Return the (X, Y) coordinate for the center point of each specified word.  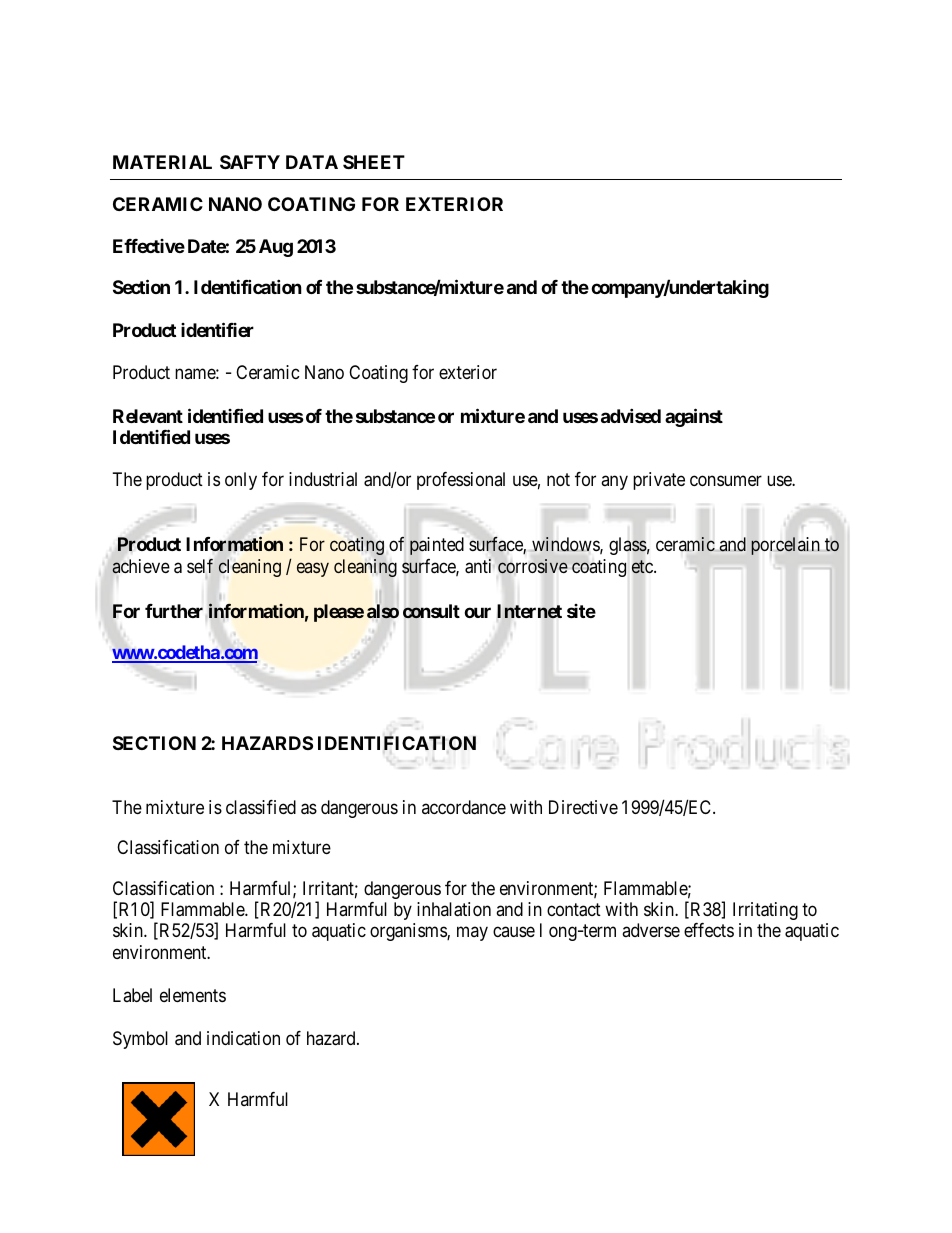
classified (261, 807)
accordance (464, 807)
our (477, 613)
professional (461, 481)
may (472, 934)
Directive (583, 807)
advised (631, 415)
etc (643, 567)
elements (193, 995)
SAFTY (250, 162)
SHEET (374, 162)
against (694, 417)
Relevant (148, 416)
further (174, 611)
